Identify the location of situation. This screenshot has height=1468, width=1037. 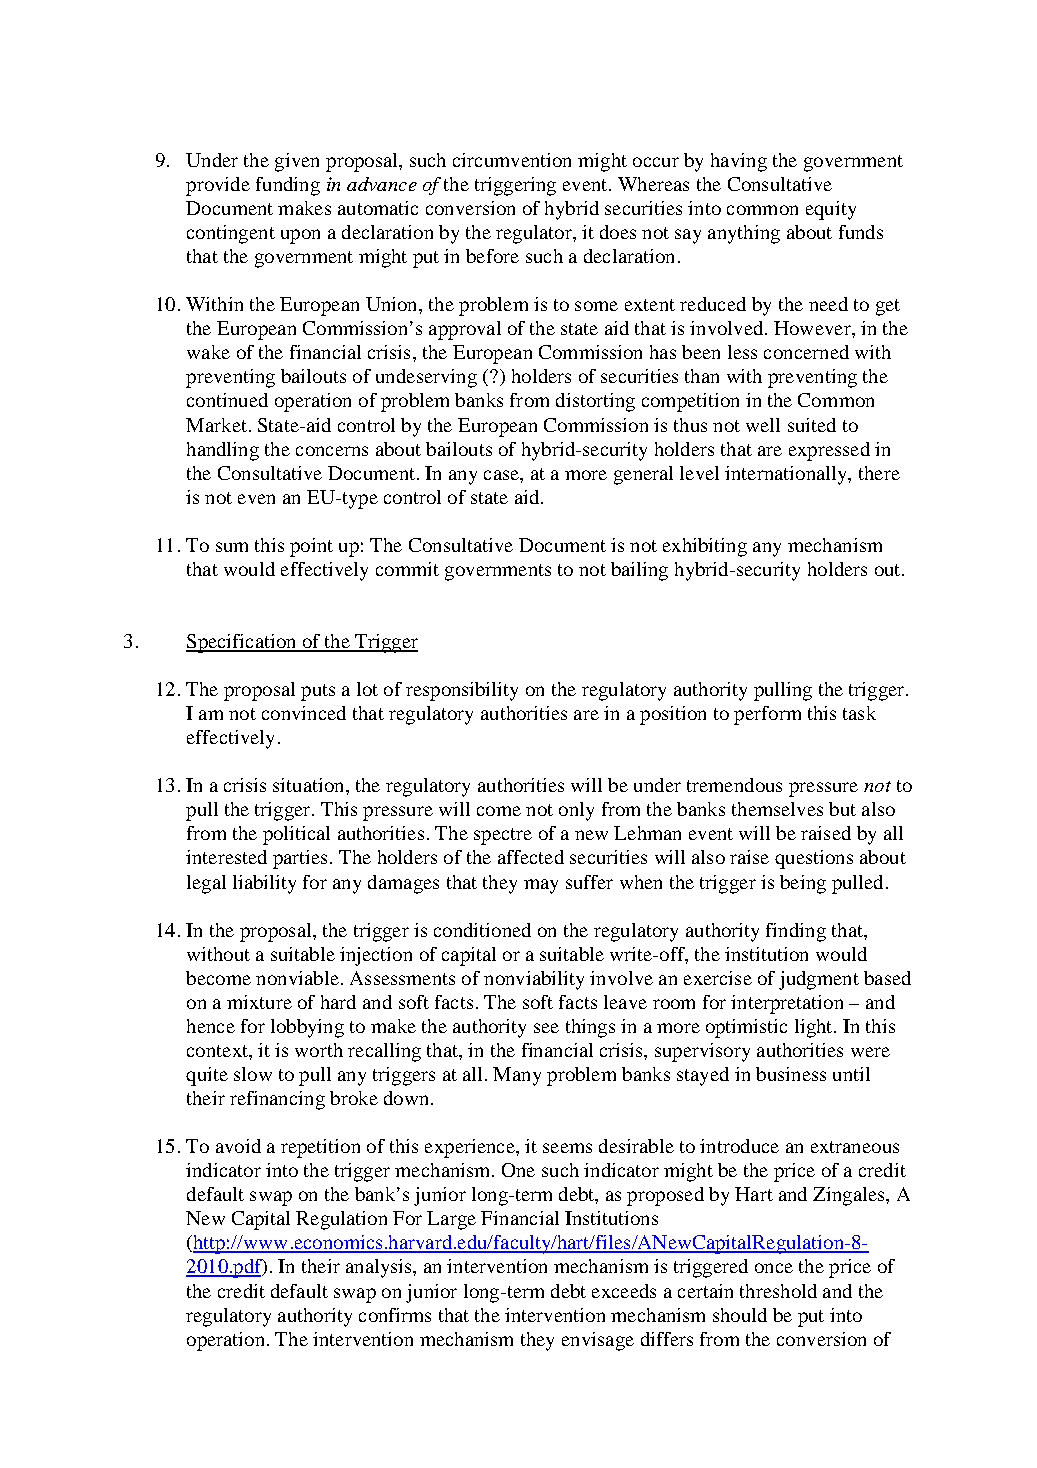
(310, 785).
